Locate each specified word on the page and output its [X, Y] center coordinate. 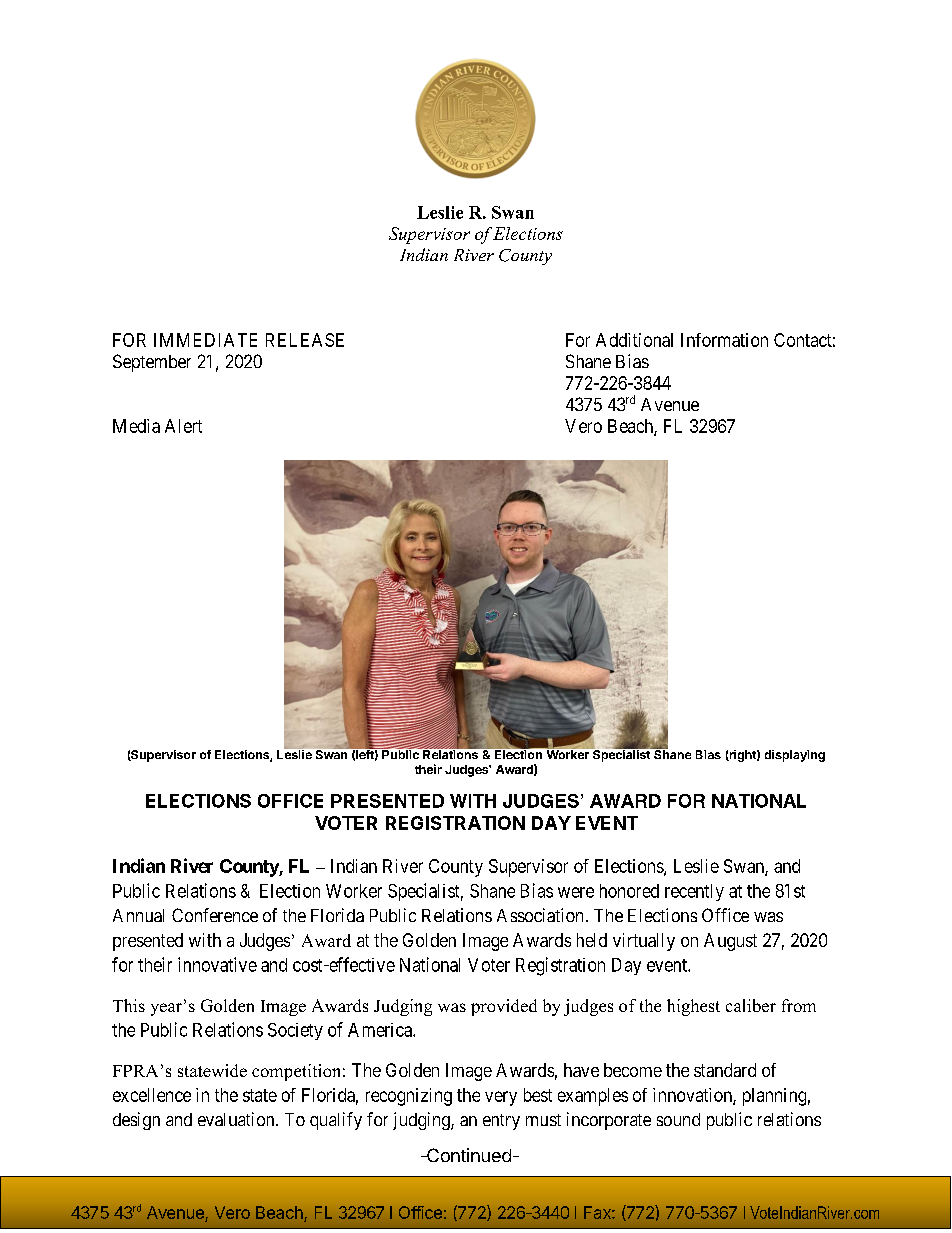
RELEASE [305, 340]
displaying [795, 756]
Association [540, 915]
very [501, 1098]
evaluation [237, 1119]
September [152, 363]
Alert [183, 426]
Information [724, 340]
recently [694, 892]
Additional [634, 340]
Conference [215, 915]
